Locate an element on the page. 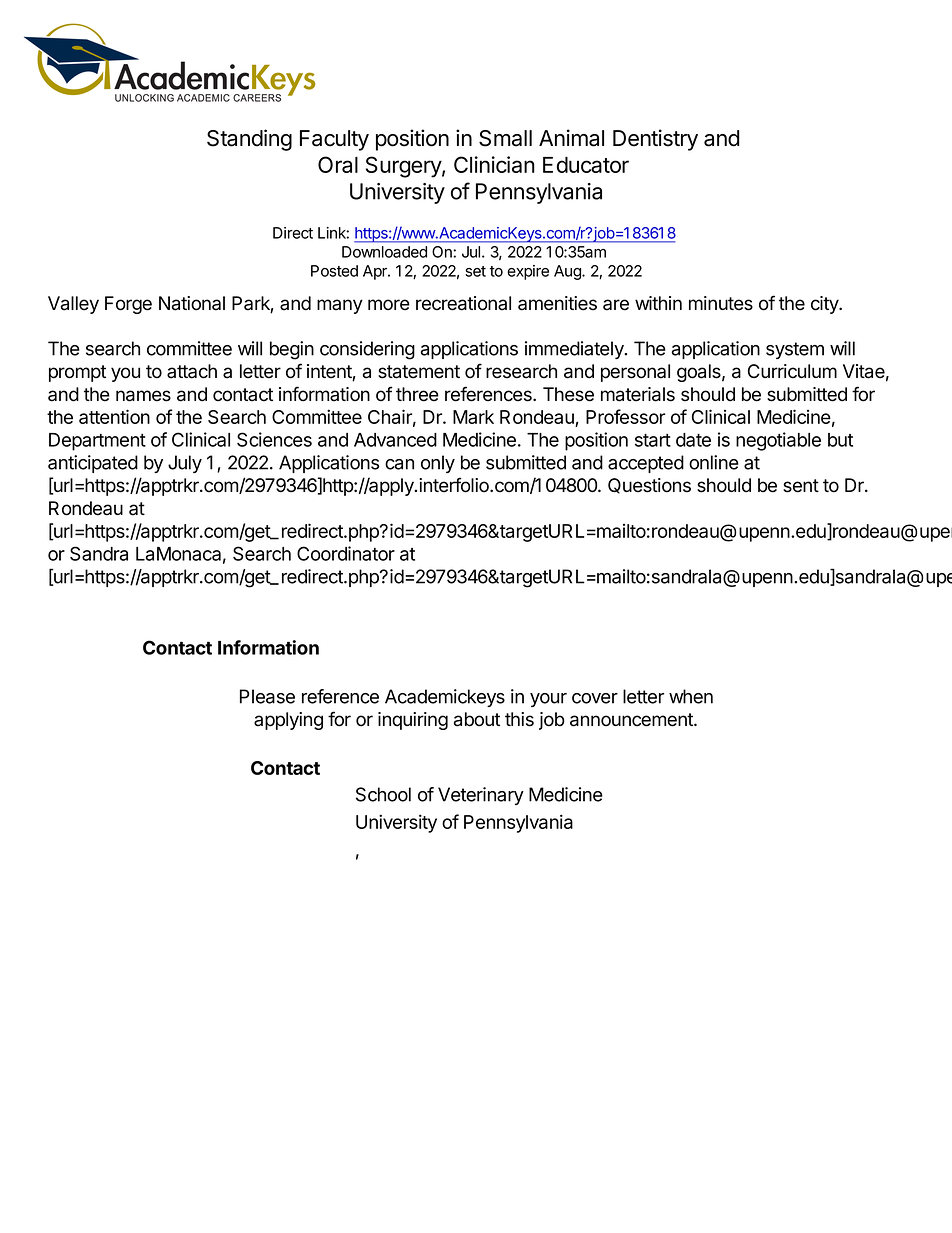 This image has height=1233, width=952. online is located at coordinates (714, 462).
